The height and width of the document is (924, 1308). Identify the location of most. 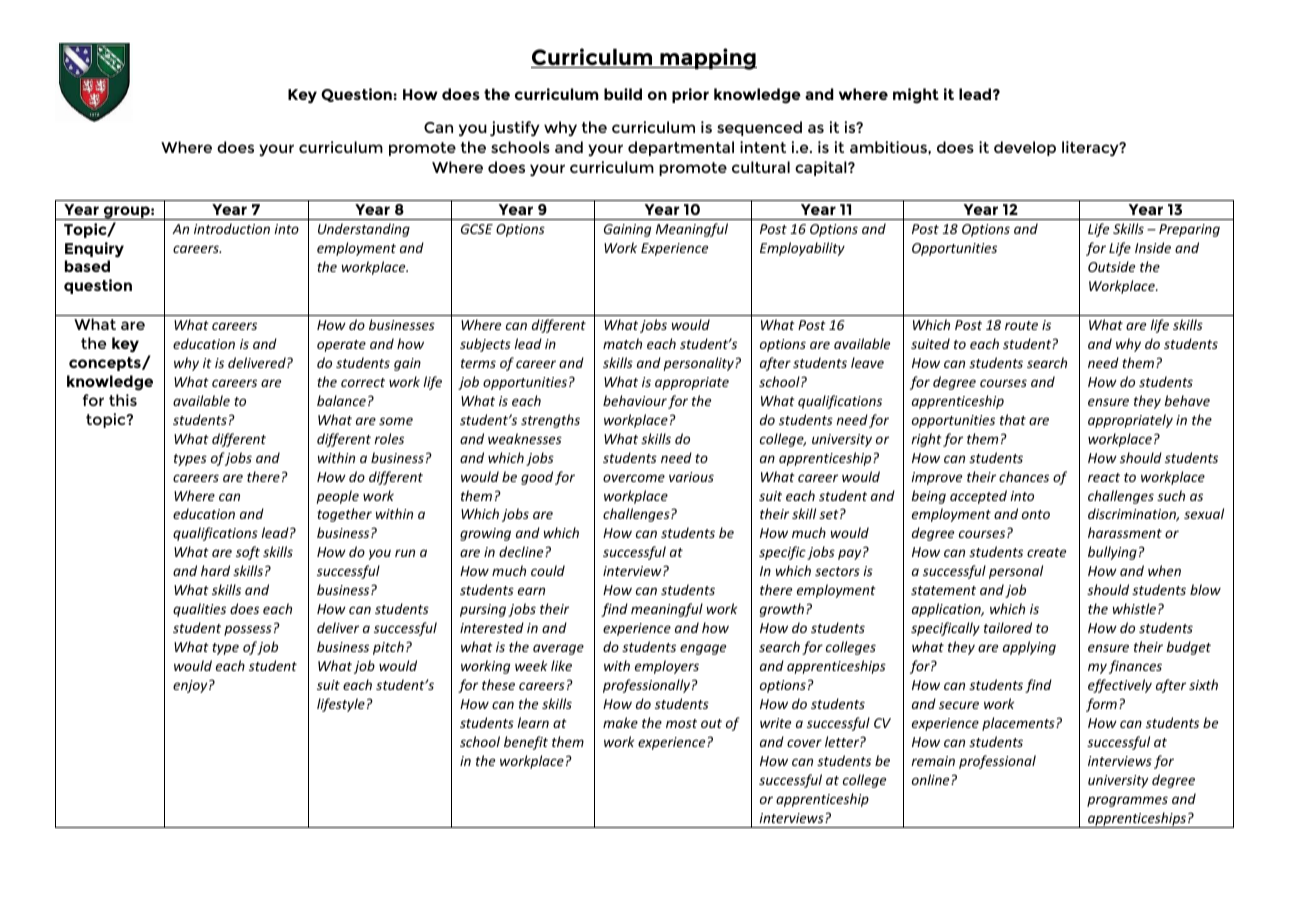
(681, 723).
